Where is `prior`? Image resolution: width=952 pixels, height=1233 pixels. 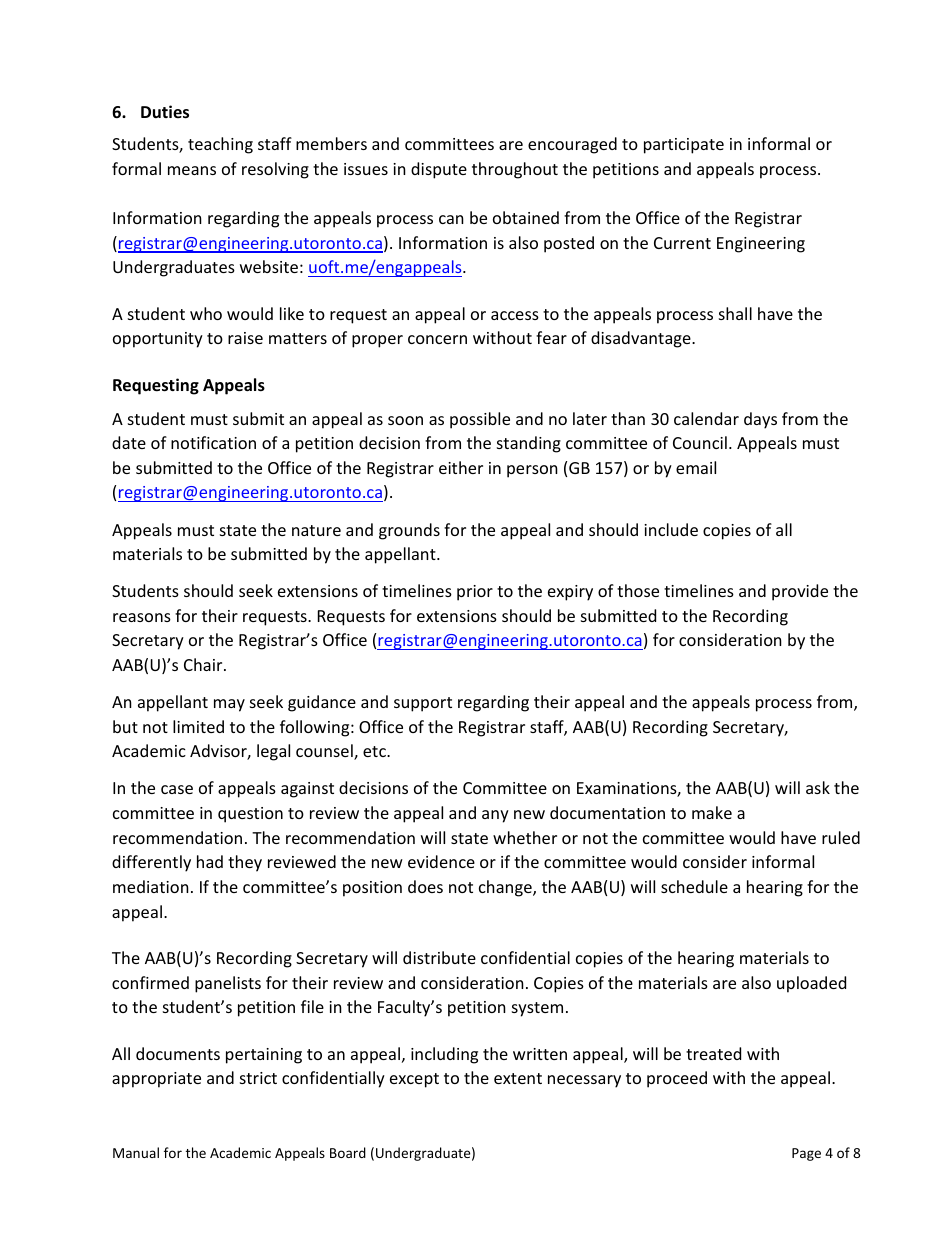 prior is located at coordinates (475, 593).
